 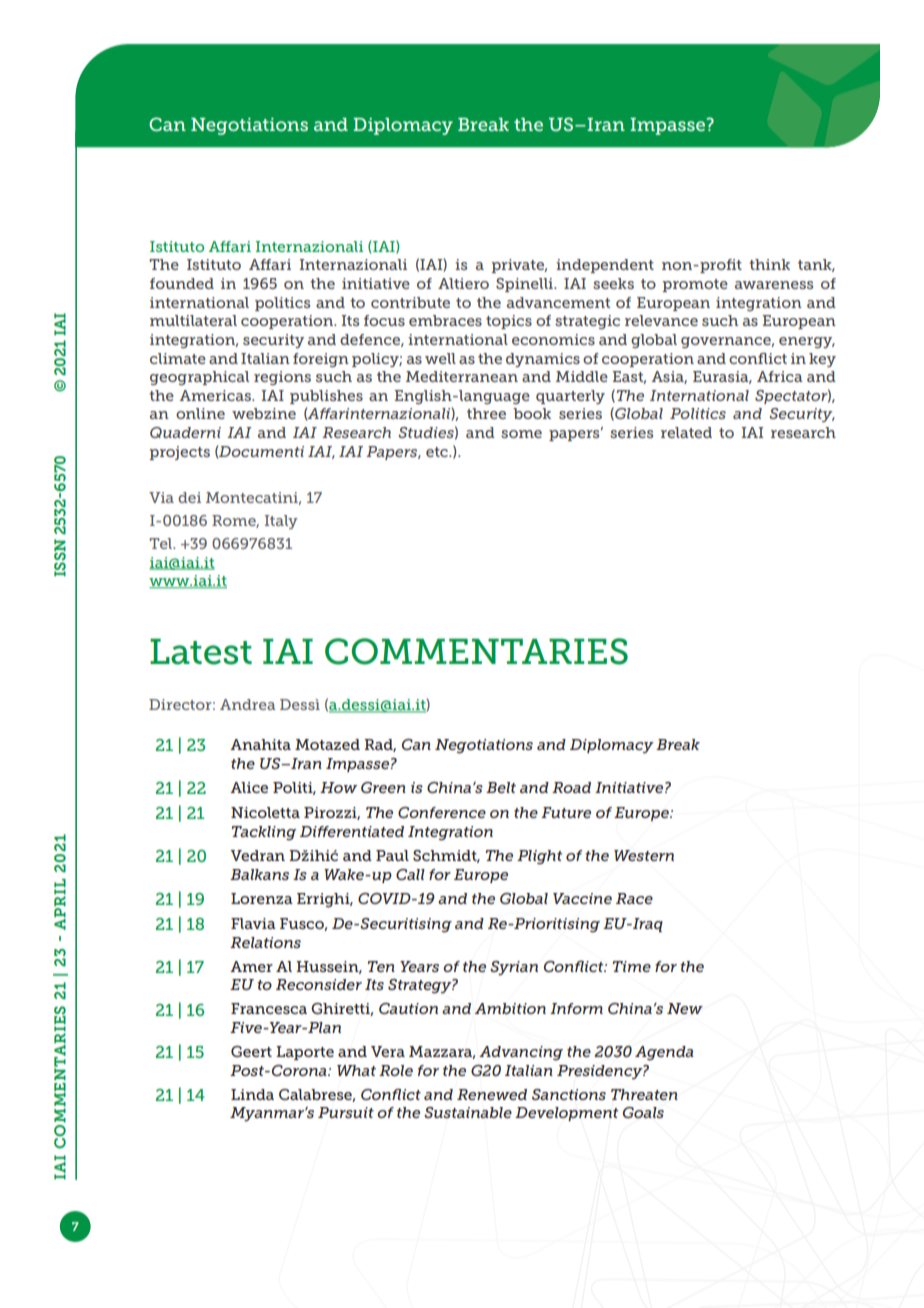 What do you see at coordinates (182, 283) in the image?
I see `founded` at bounding box center [182, 283].
